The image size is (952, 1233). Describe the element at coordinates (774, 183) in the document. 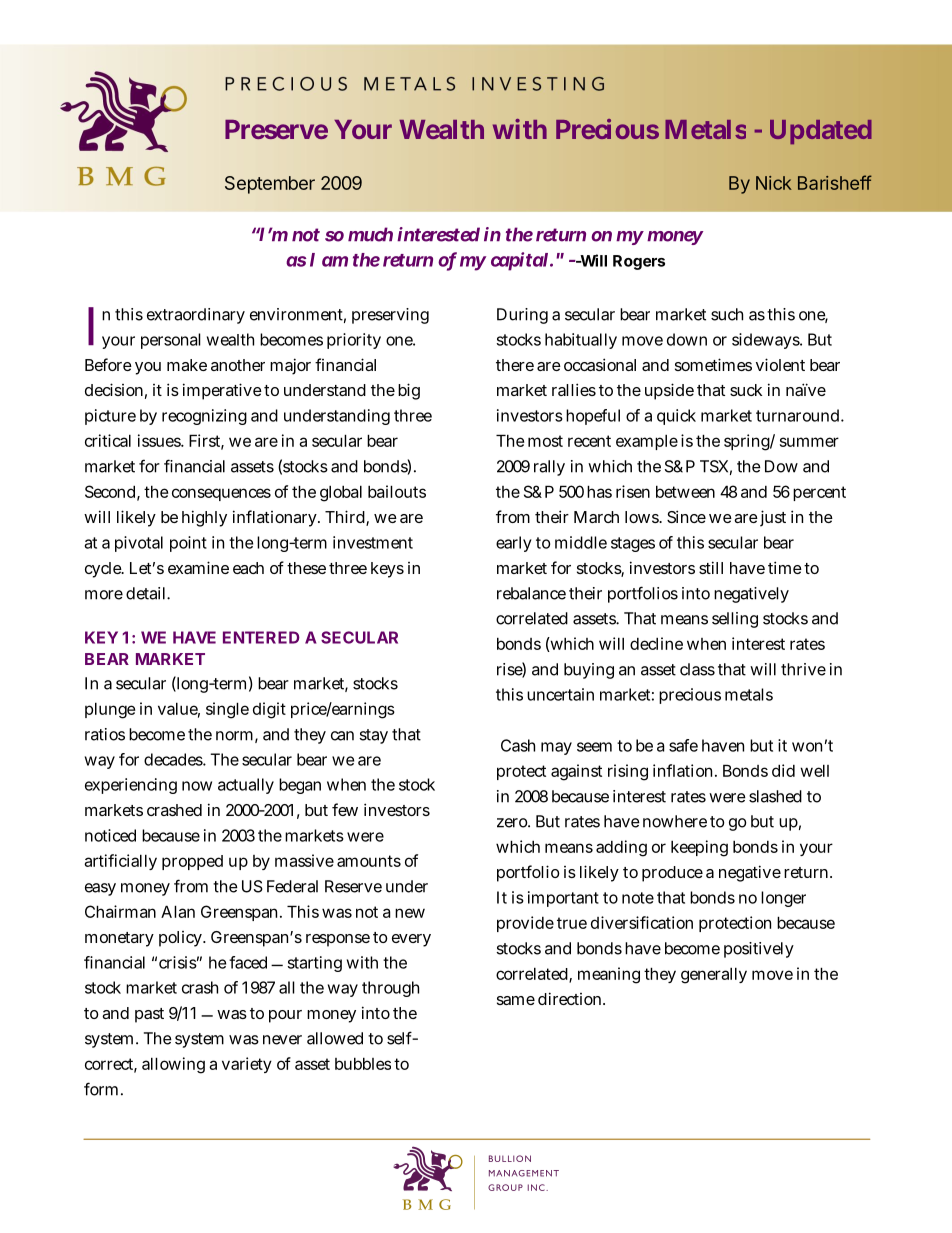

I see `Nick` at that location.
